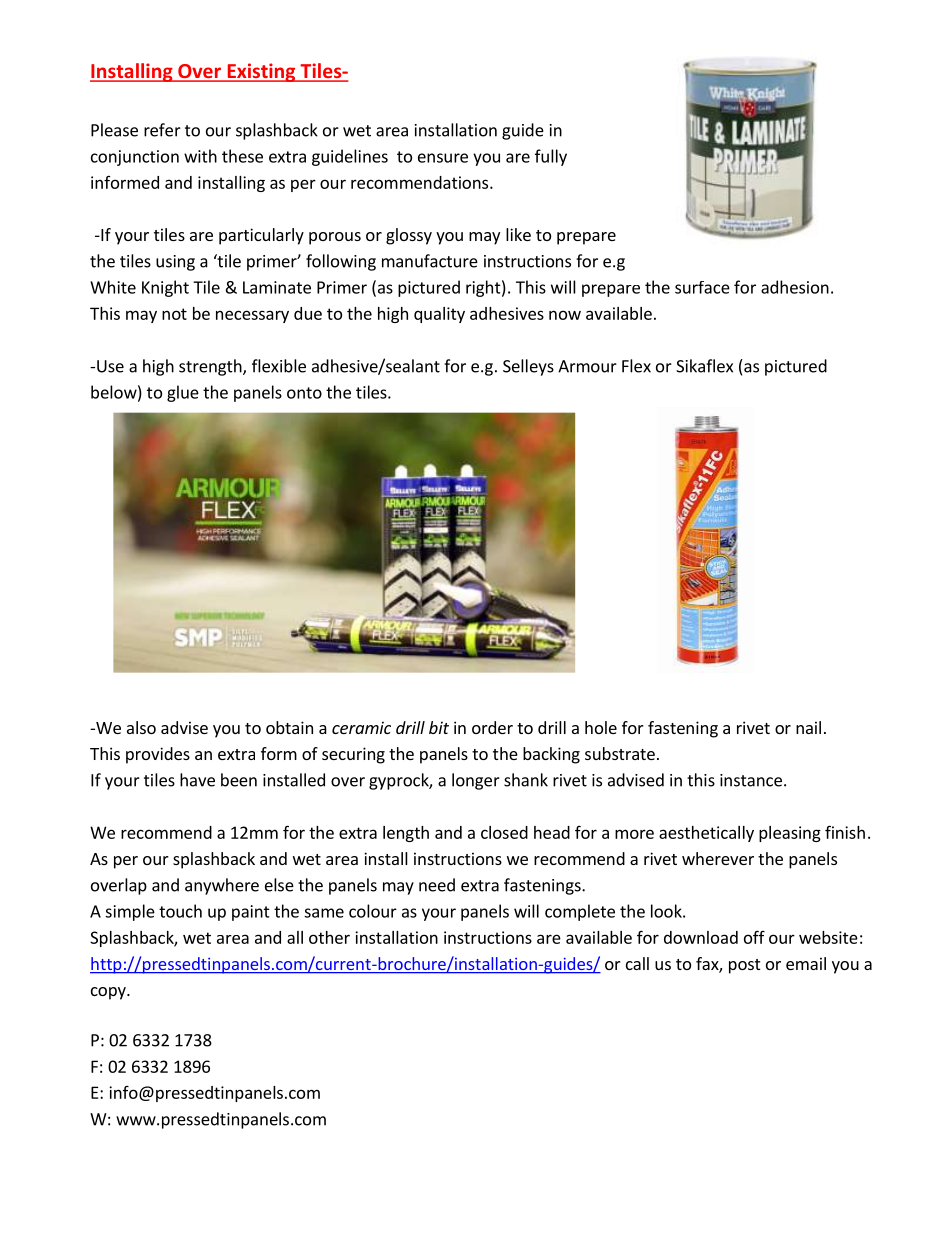 The image size is (952, 1233). What do you see at coordinates (180, 911) in the image?
I see `touch` at bounding box center [180, 911].
